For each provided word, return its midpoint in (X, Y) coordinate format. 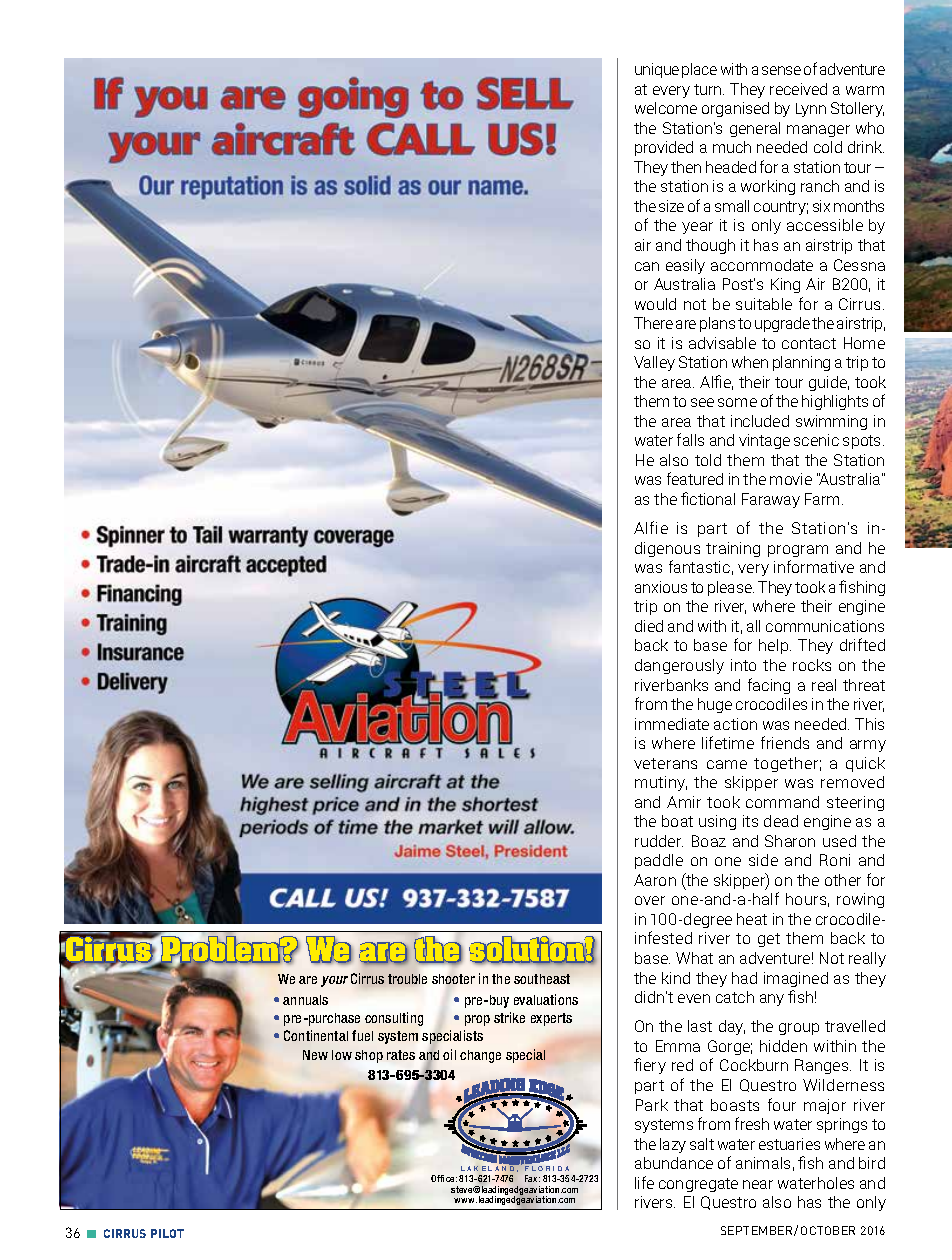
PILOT (167, 1233)
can (647, 266)
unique (657, 70)
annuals (305, 1000)
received (798, 89)
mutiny (661, 783)
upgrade (782, 324)
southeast (542, 979)
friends (785, 742)
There (653, 323)
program (798, 551)
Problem (220, 949)
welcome (666, 108)
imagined (796, 979)
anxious (661, 587)
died (649, 626)
